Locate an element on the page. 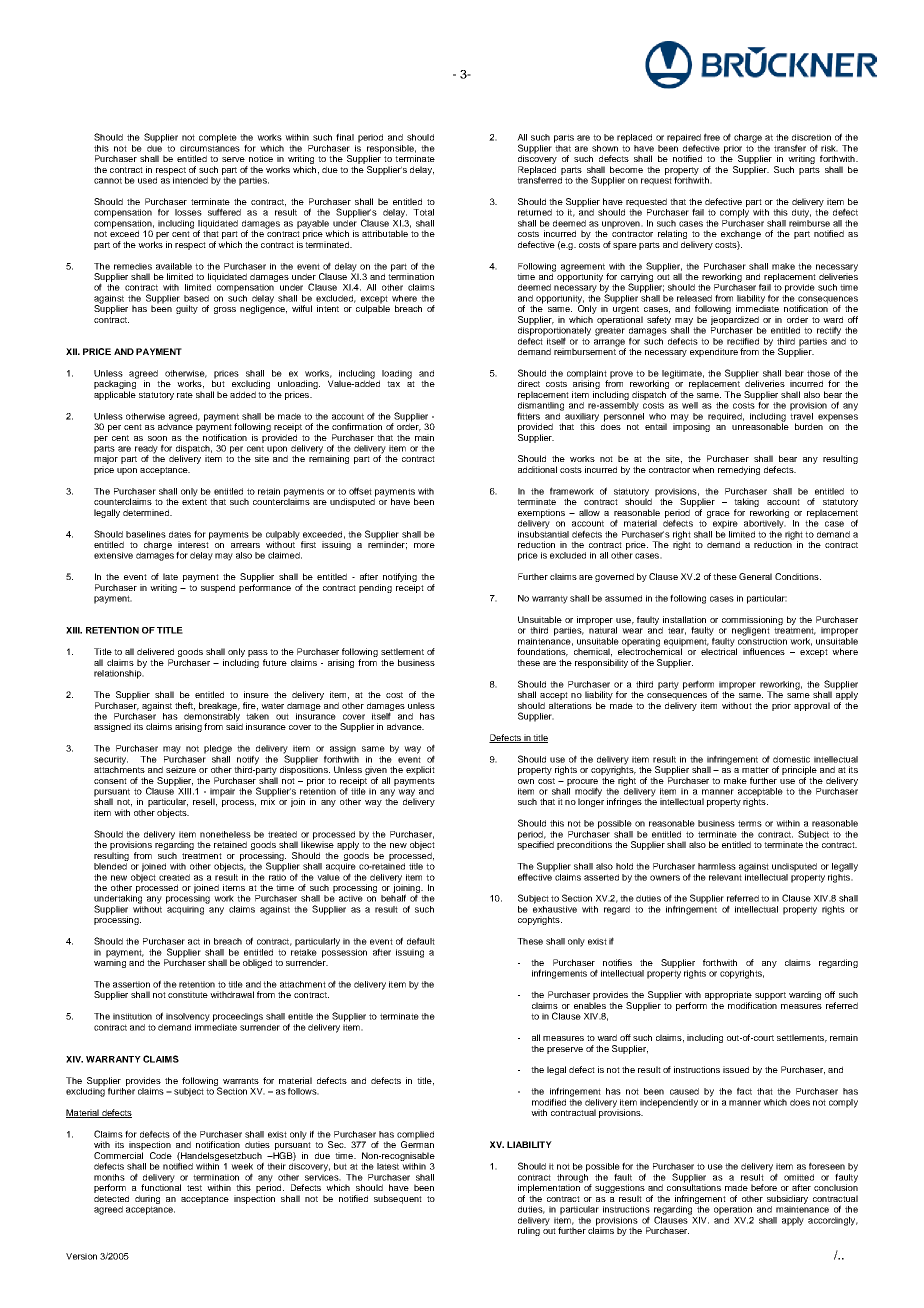 The image size is (924, 1308). created is located at coordinates (174, 877).
